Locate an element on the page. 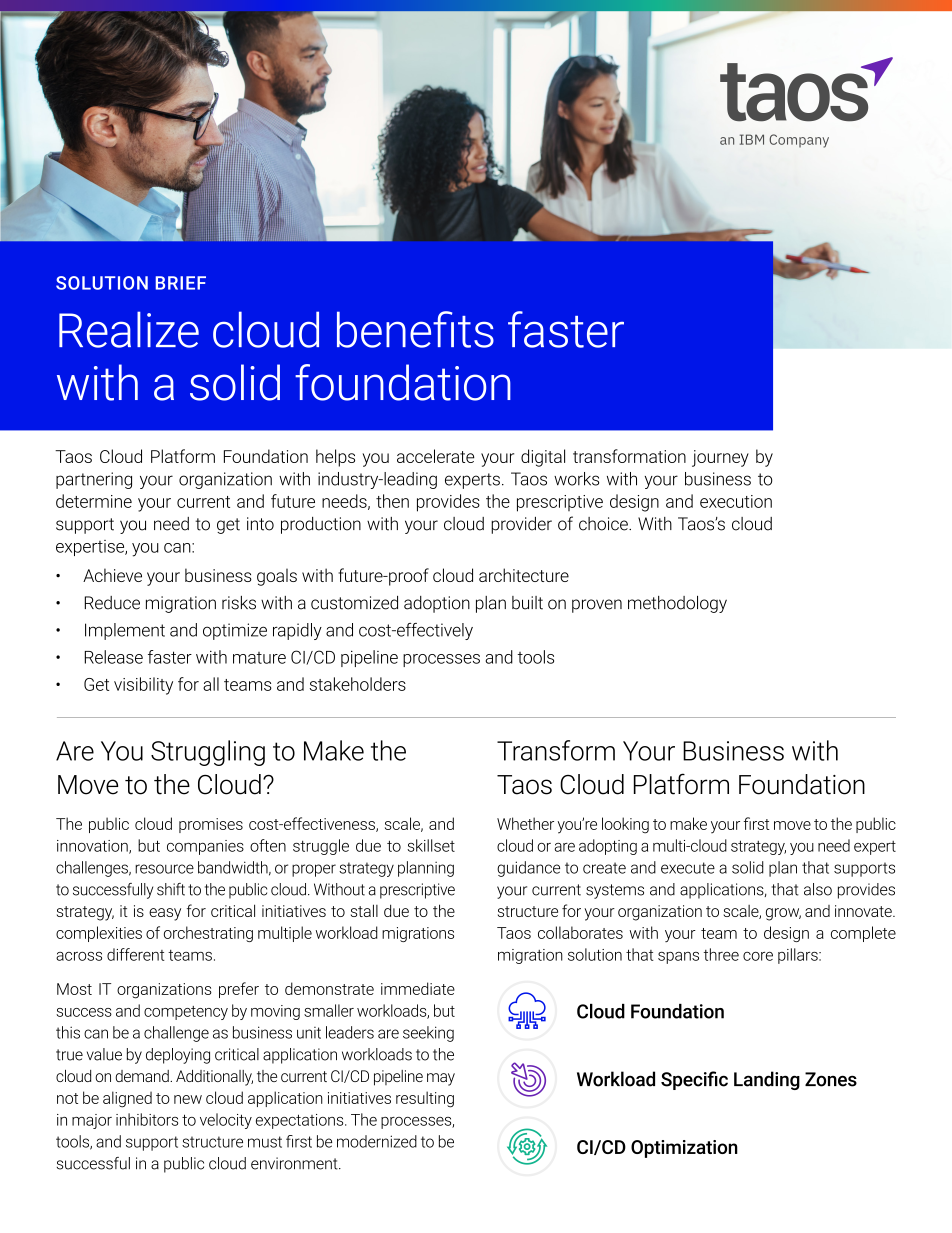  adoption is located at coordinates (437, 604).
